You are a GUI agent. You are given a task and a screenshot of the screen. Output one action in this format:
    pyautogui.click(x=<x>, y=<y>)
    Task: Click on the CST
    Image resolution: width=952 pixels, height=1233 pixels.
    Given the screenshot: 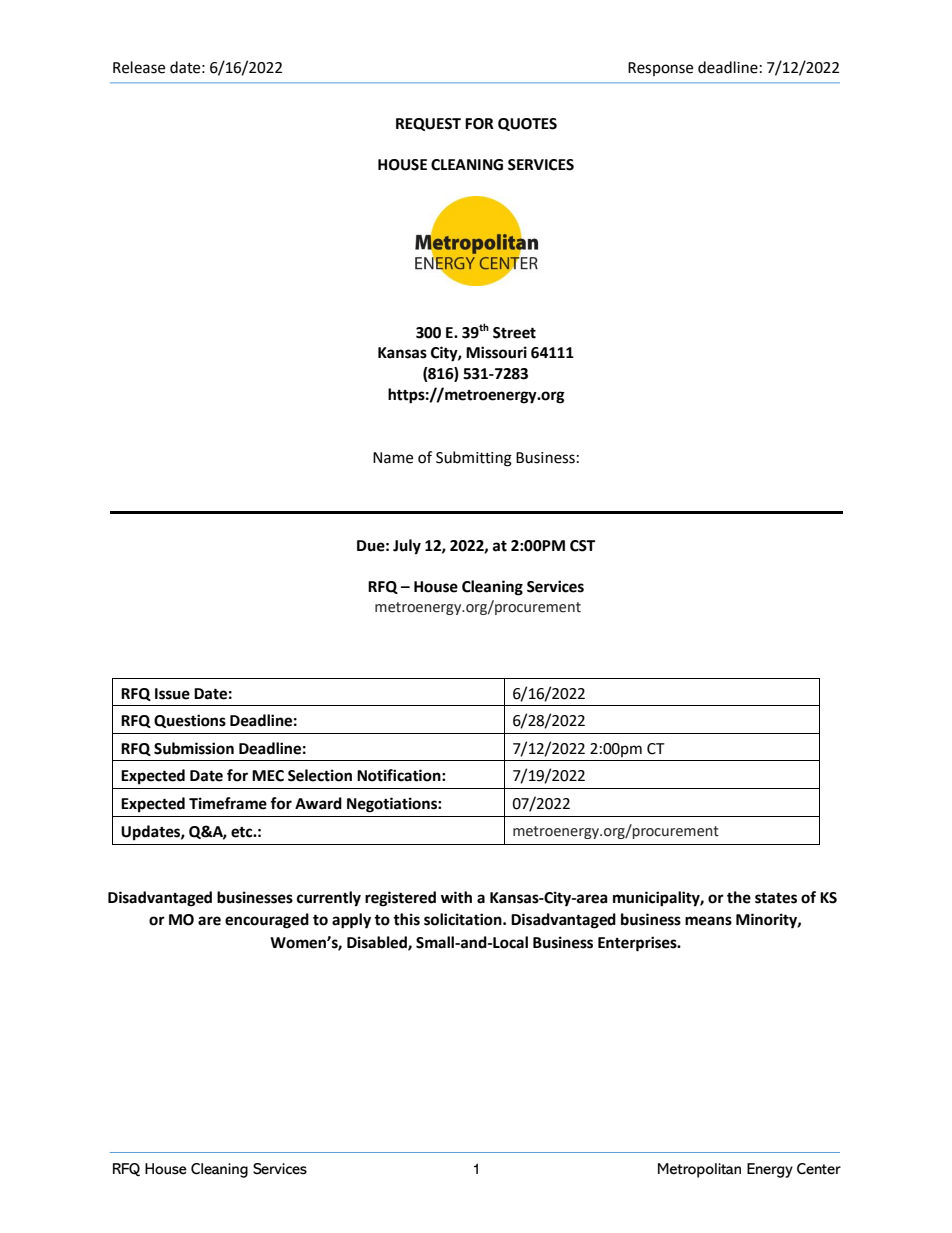 What is the action you would take?
    pyautogui.click(x=582, y=546)
